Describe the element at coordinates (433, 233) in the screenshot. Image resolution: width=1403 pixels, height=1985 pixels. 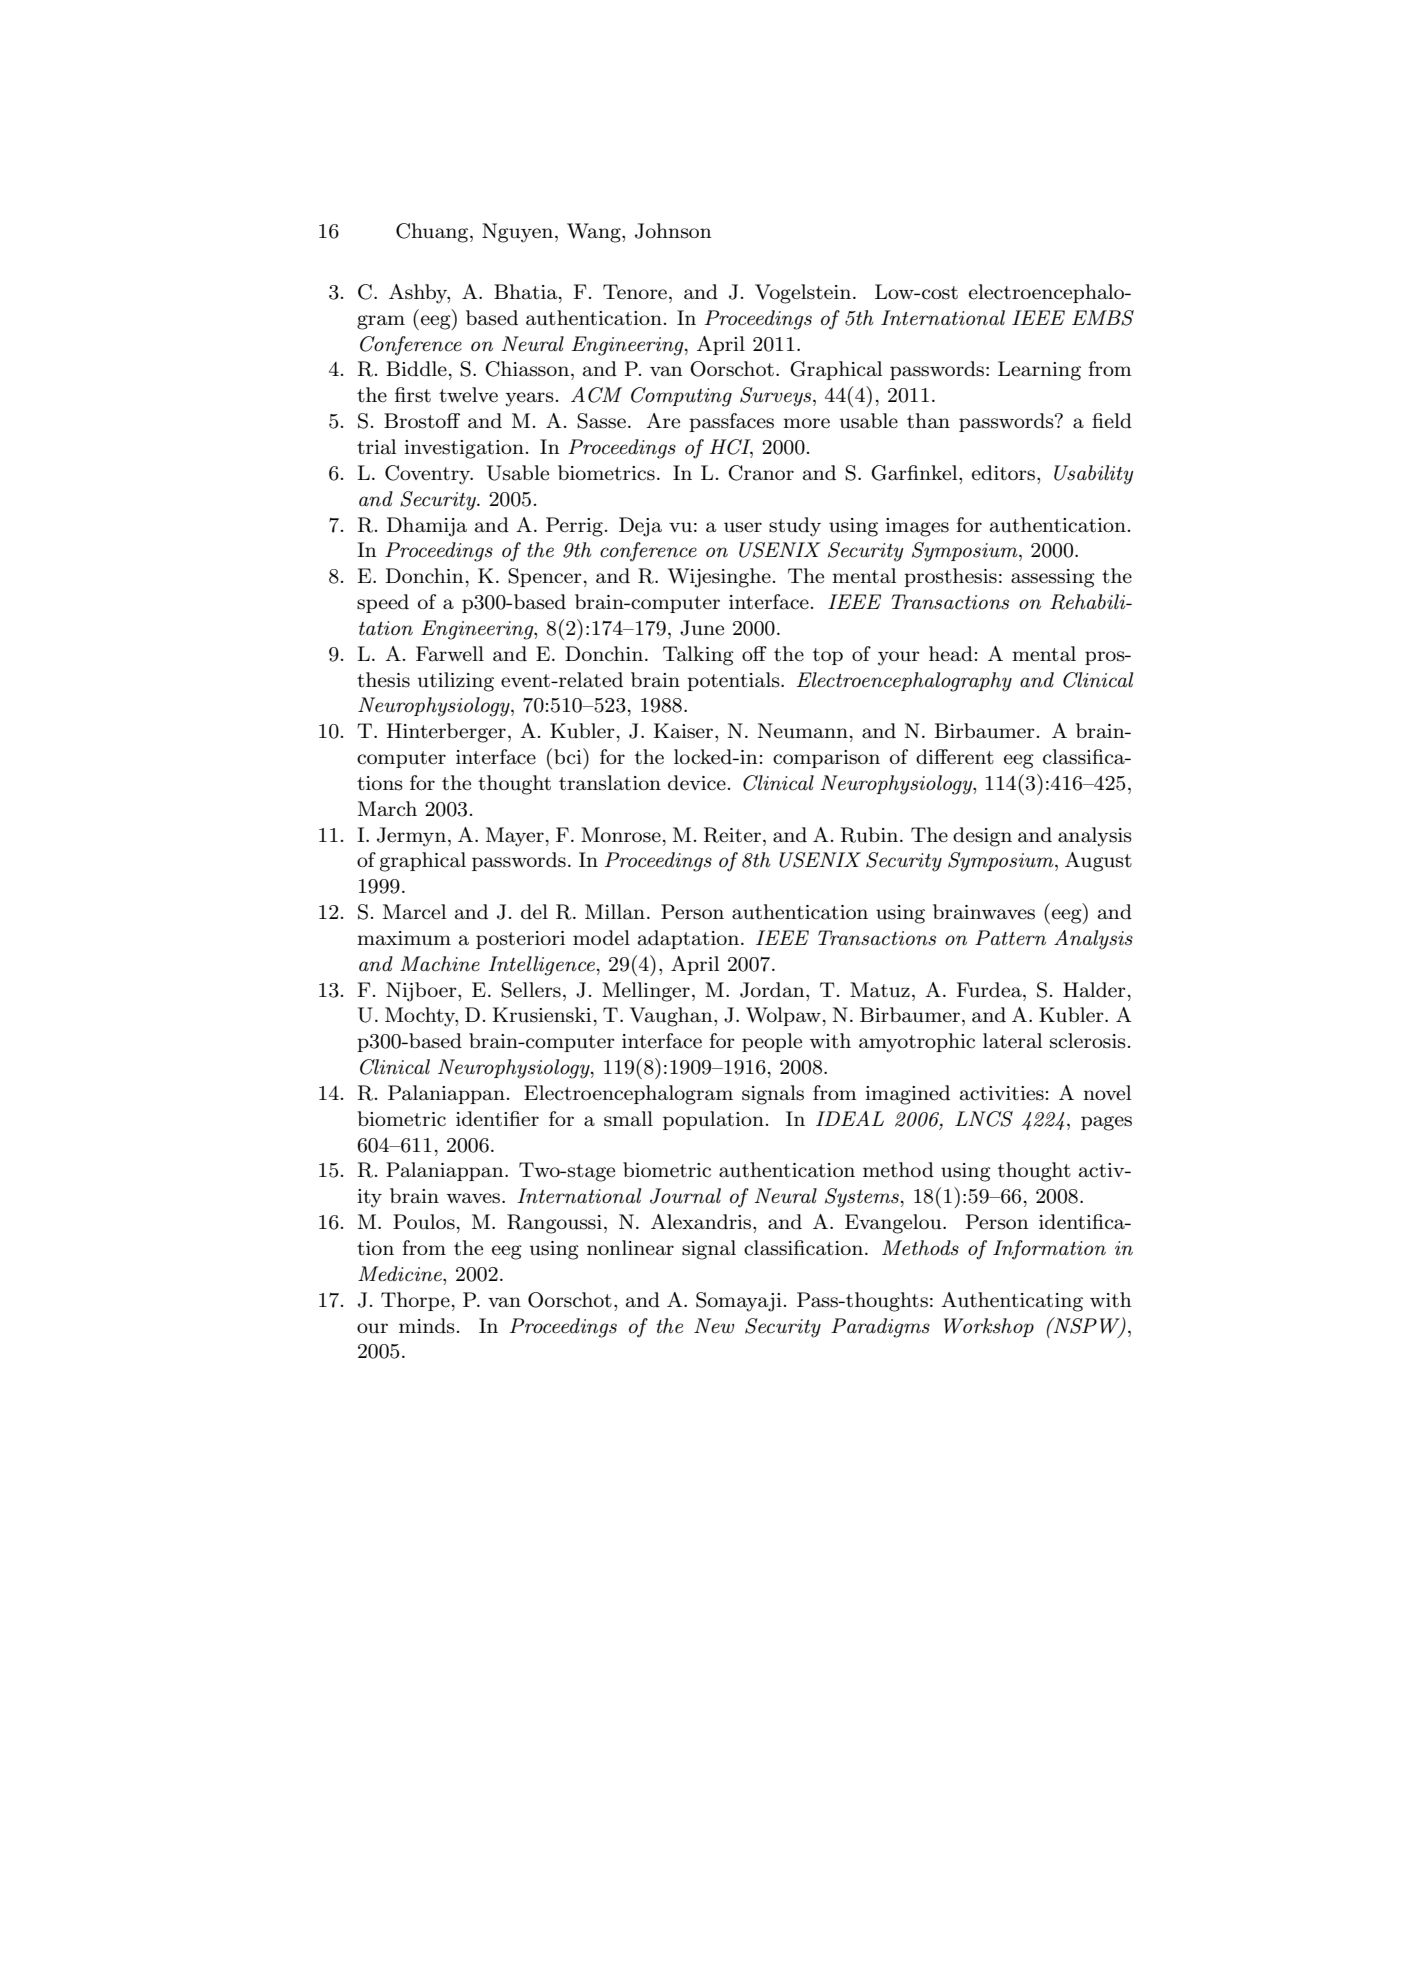
I see `Chuang` at that location.
